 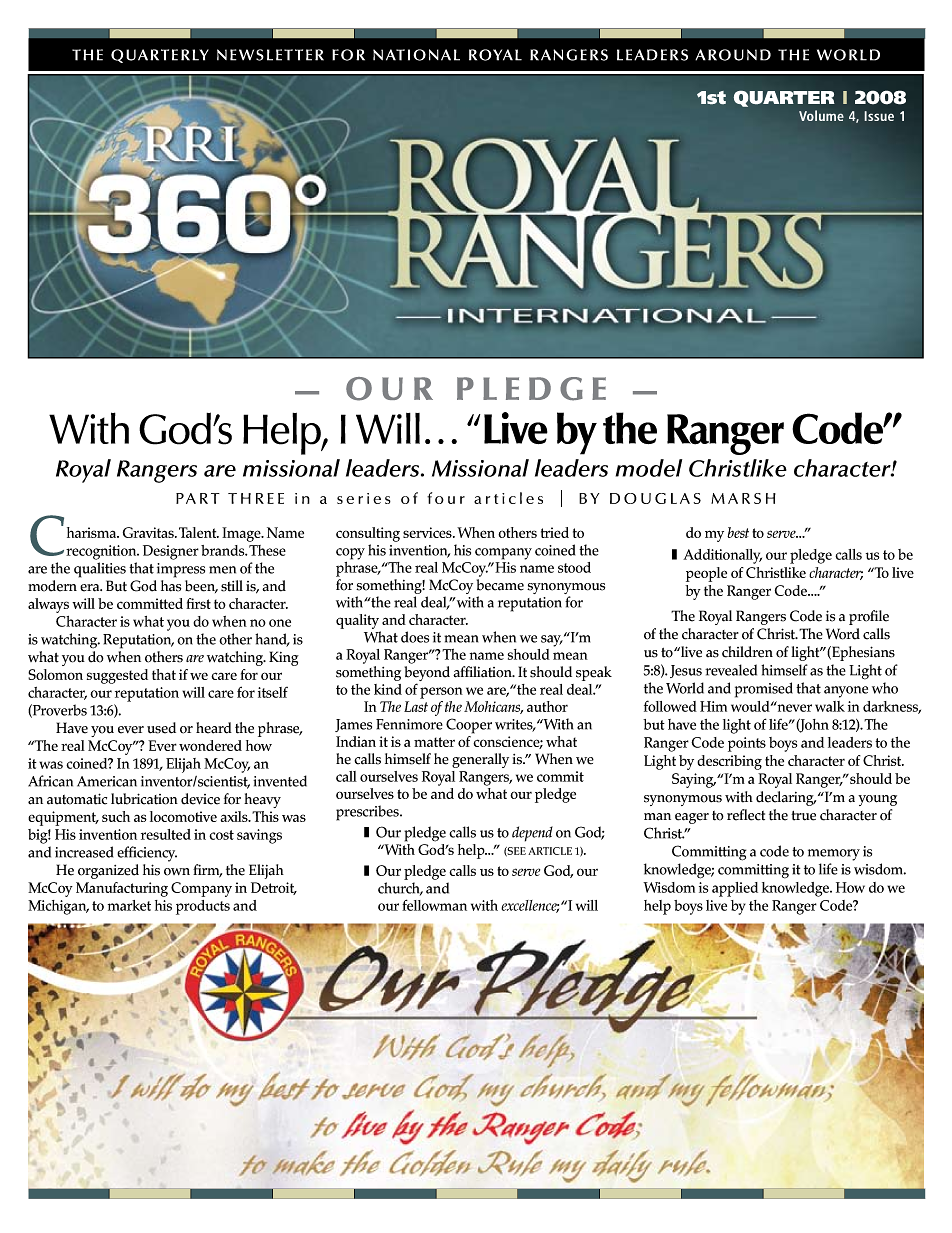 I want to click on best, so click(x=738, y=532).
